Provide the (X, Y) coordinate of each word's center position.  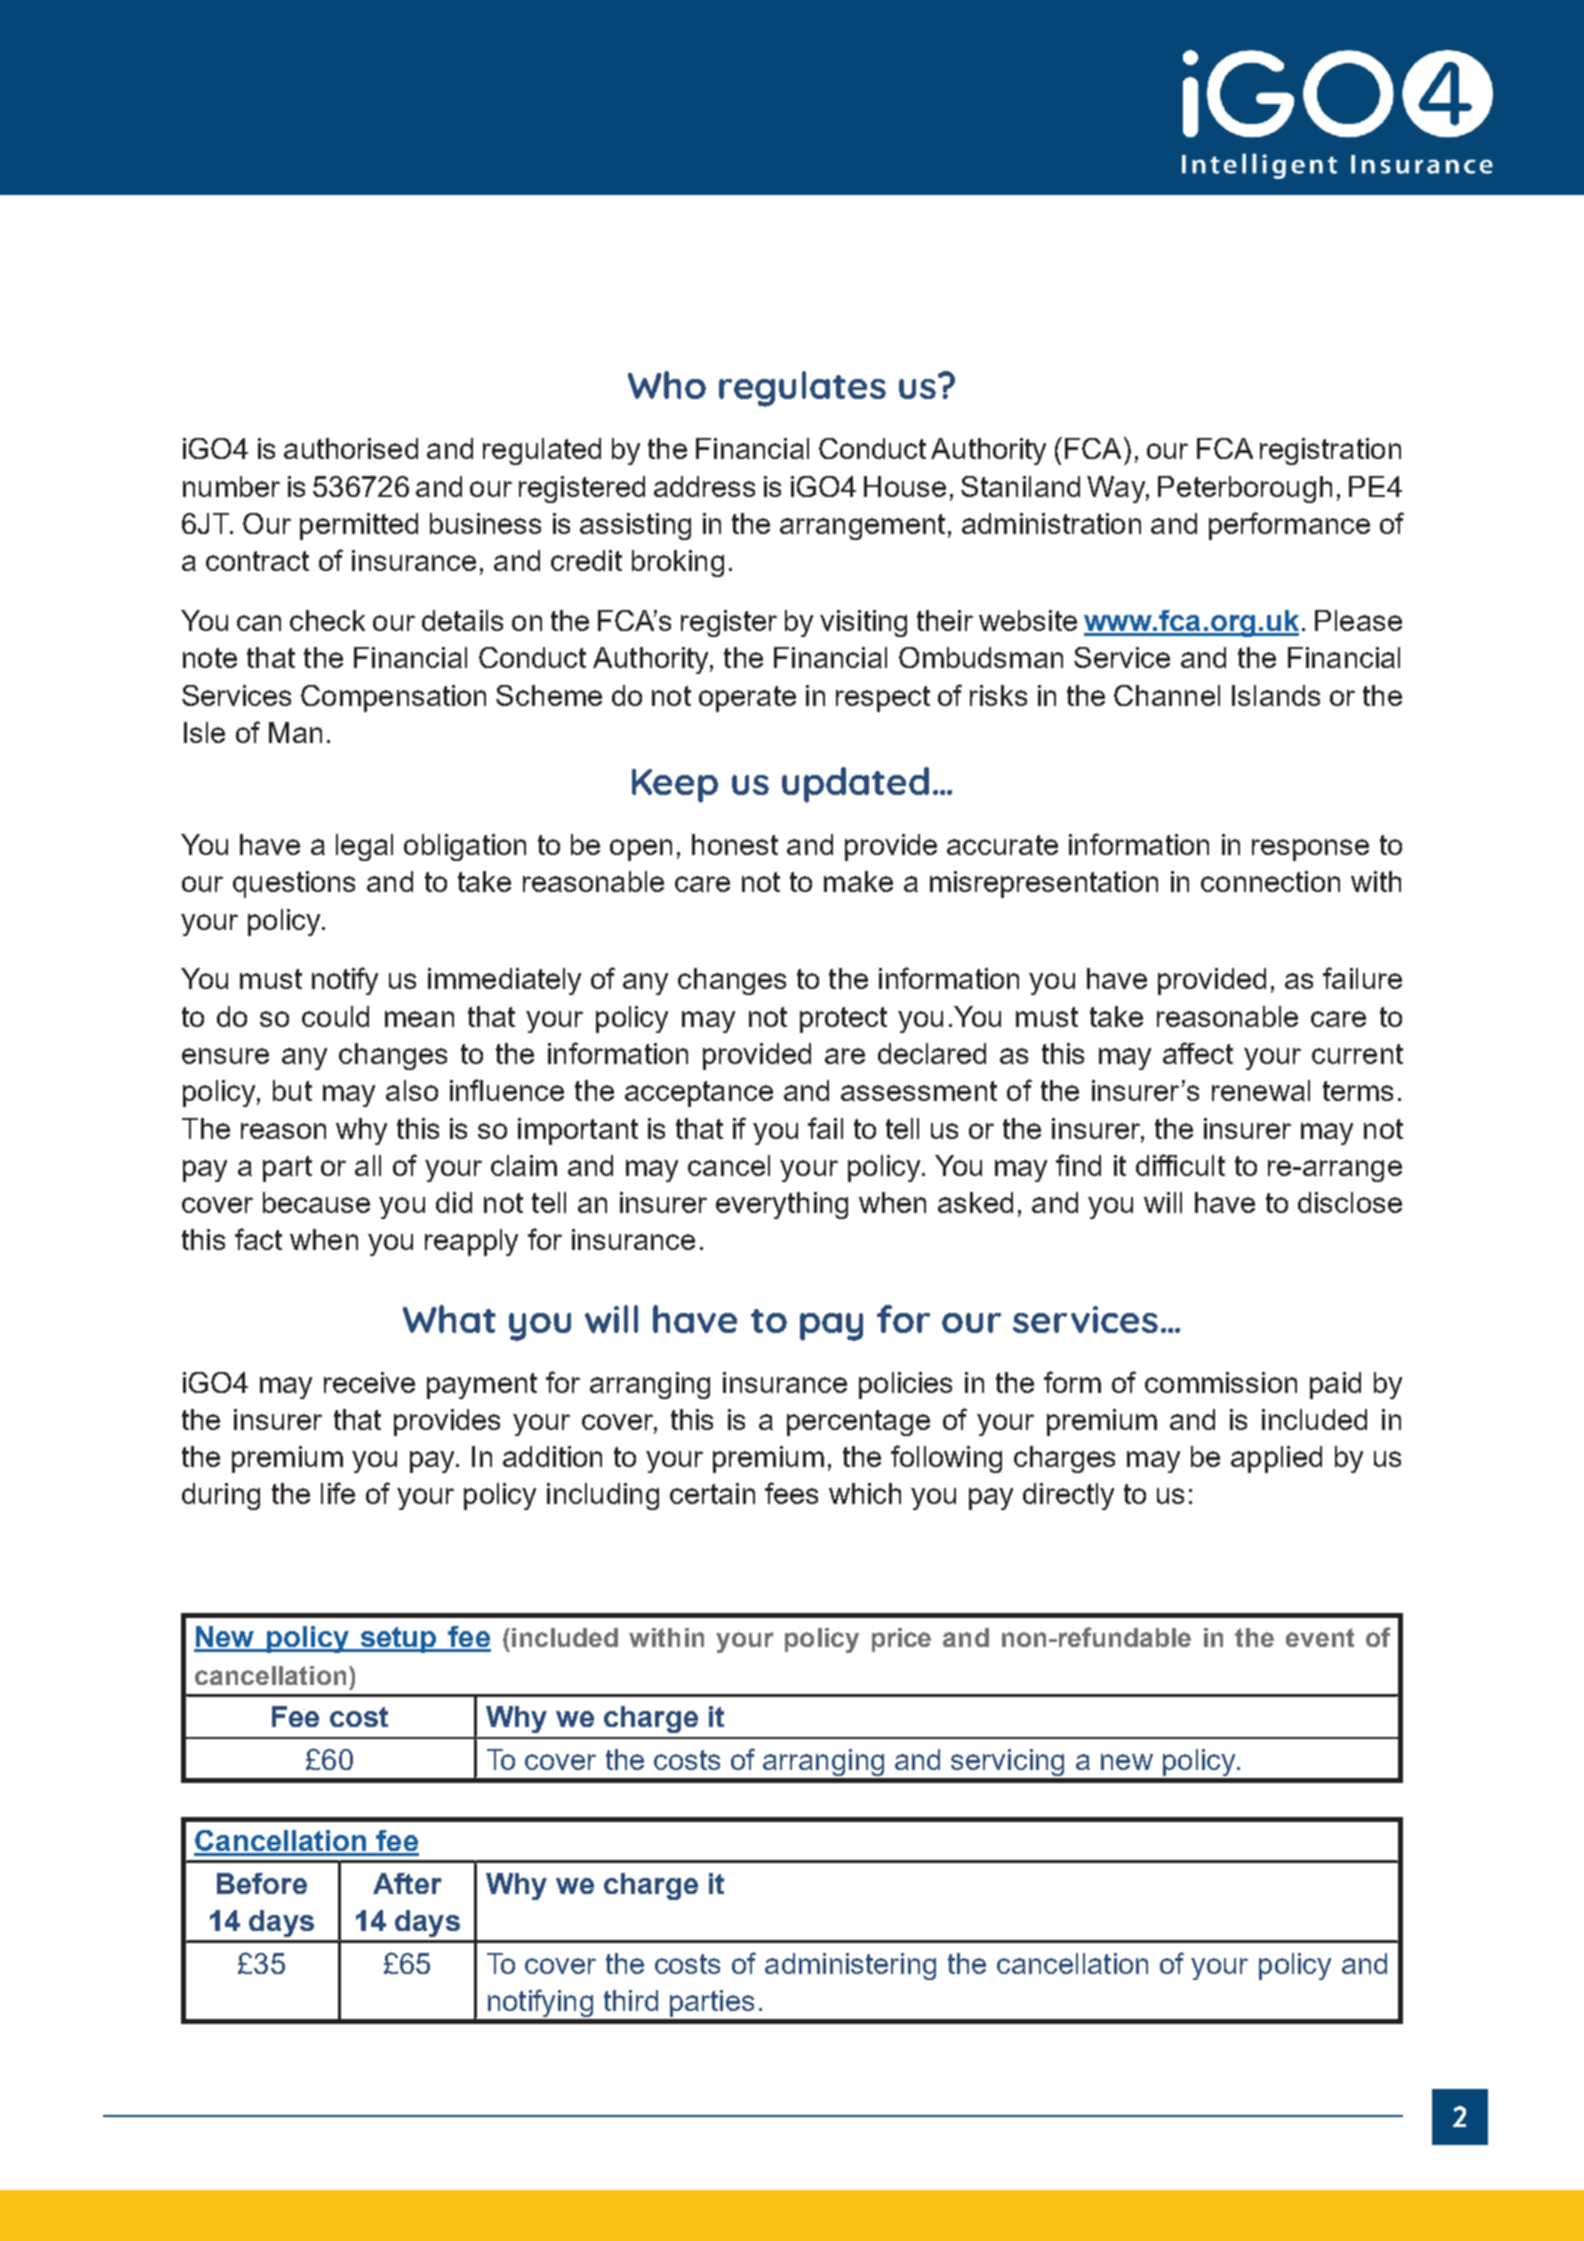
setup (399, 1640)
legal (364, 847)
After (407, 1883)
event (1320, 1637)
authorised (351, 448)
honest (735, 844)
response (1310, 850)
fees (791, 1493)
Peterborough (1245, 489)
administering (850, 1966)
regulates (802, 389)
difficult (1180, 1165)
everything (782, 1205)
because (316, 1202)
